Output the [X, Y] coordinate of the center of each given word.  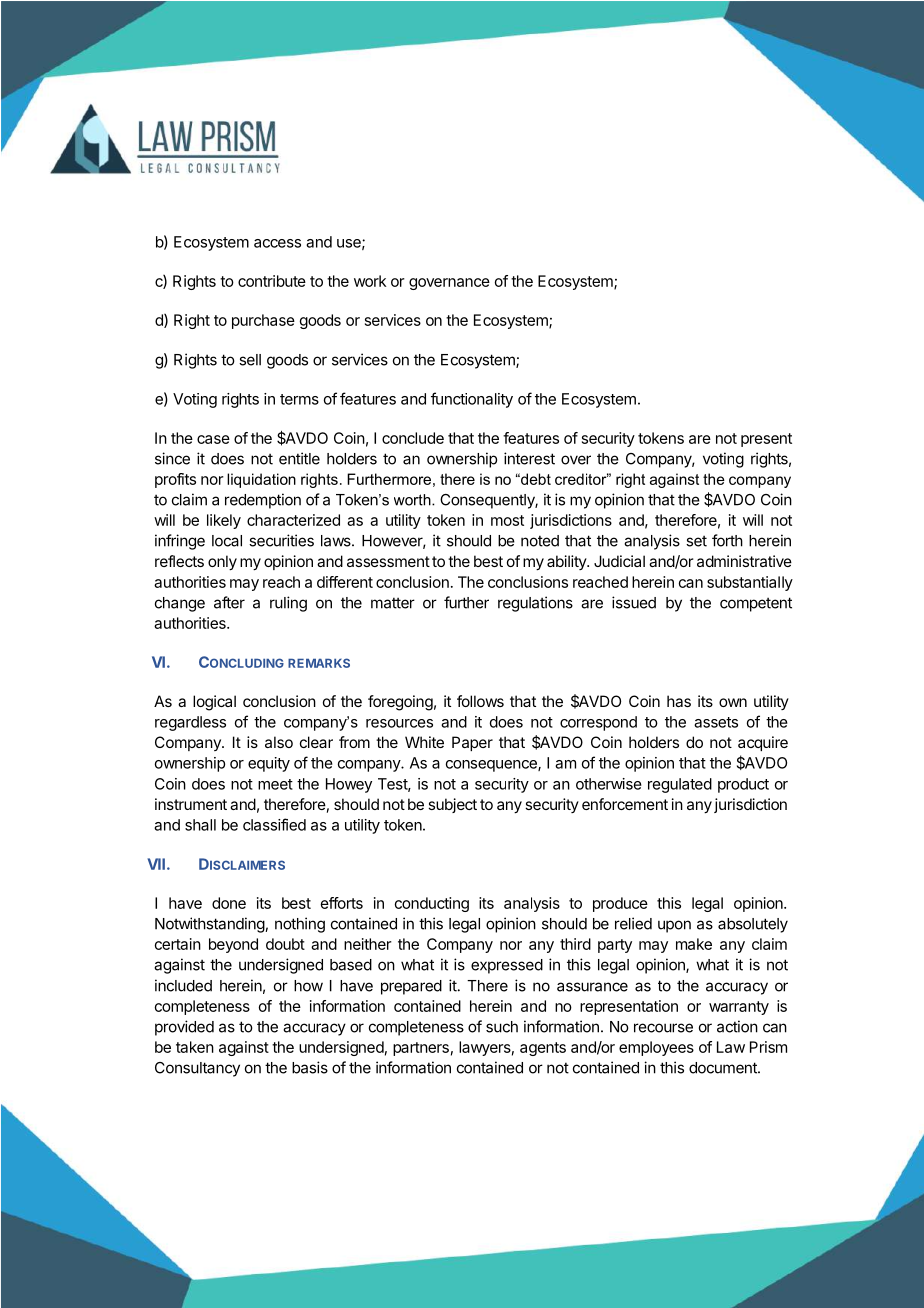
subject [452, 805]
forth [727, 540]
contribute [272, 281]
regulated [680, 785]
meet [275, 784]
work [370, 281]
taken [195, 1047]
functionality [472, 400]
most [507, 520]
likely [224, 521]
